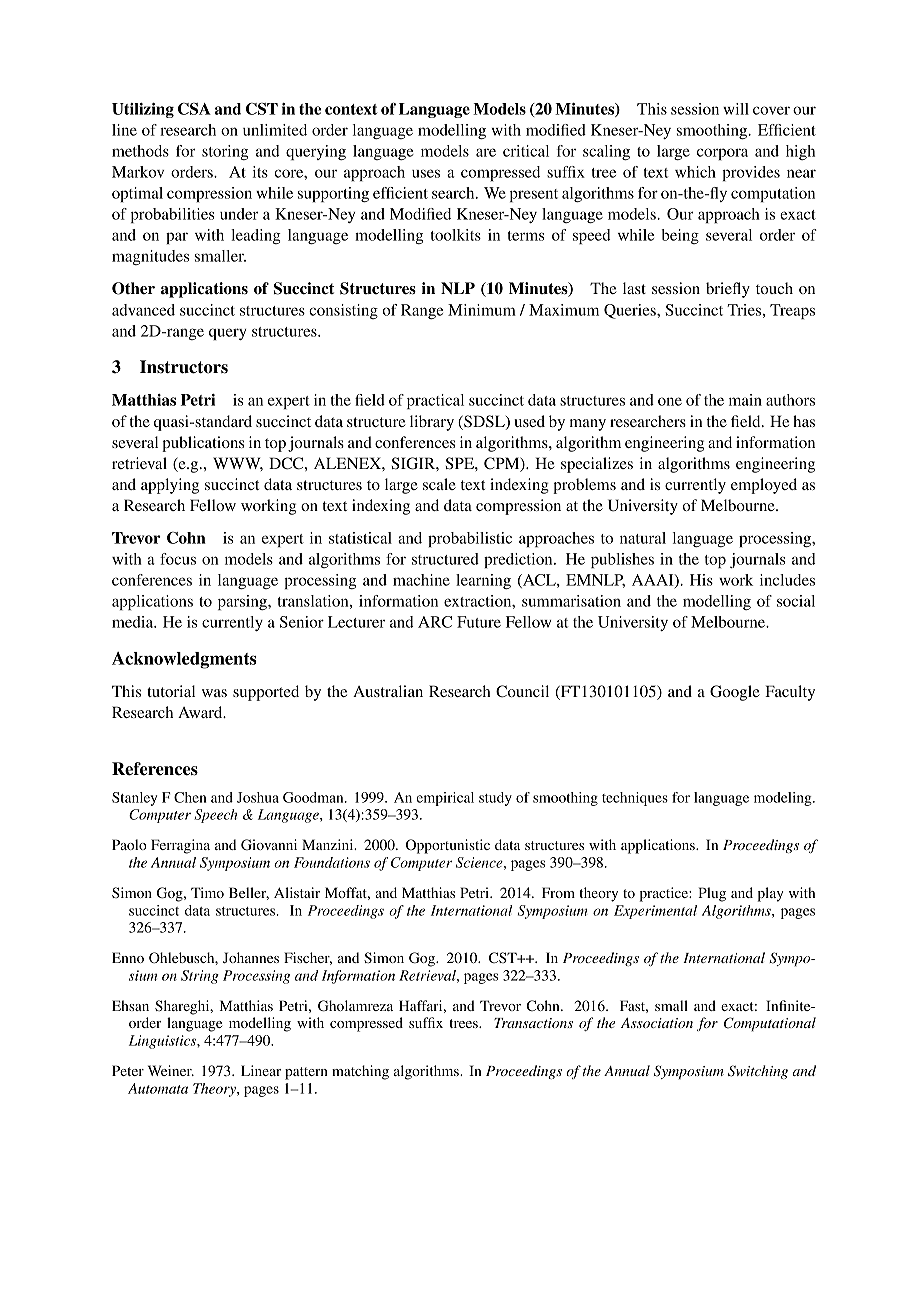 The width and height of the screenshot is (924, 1308). Describe the element at coordinates (526, 151) in the screenshot. I see `critical` at that location.
